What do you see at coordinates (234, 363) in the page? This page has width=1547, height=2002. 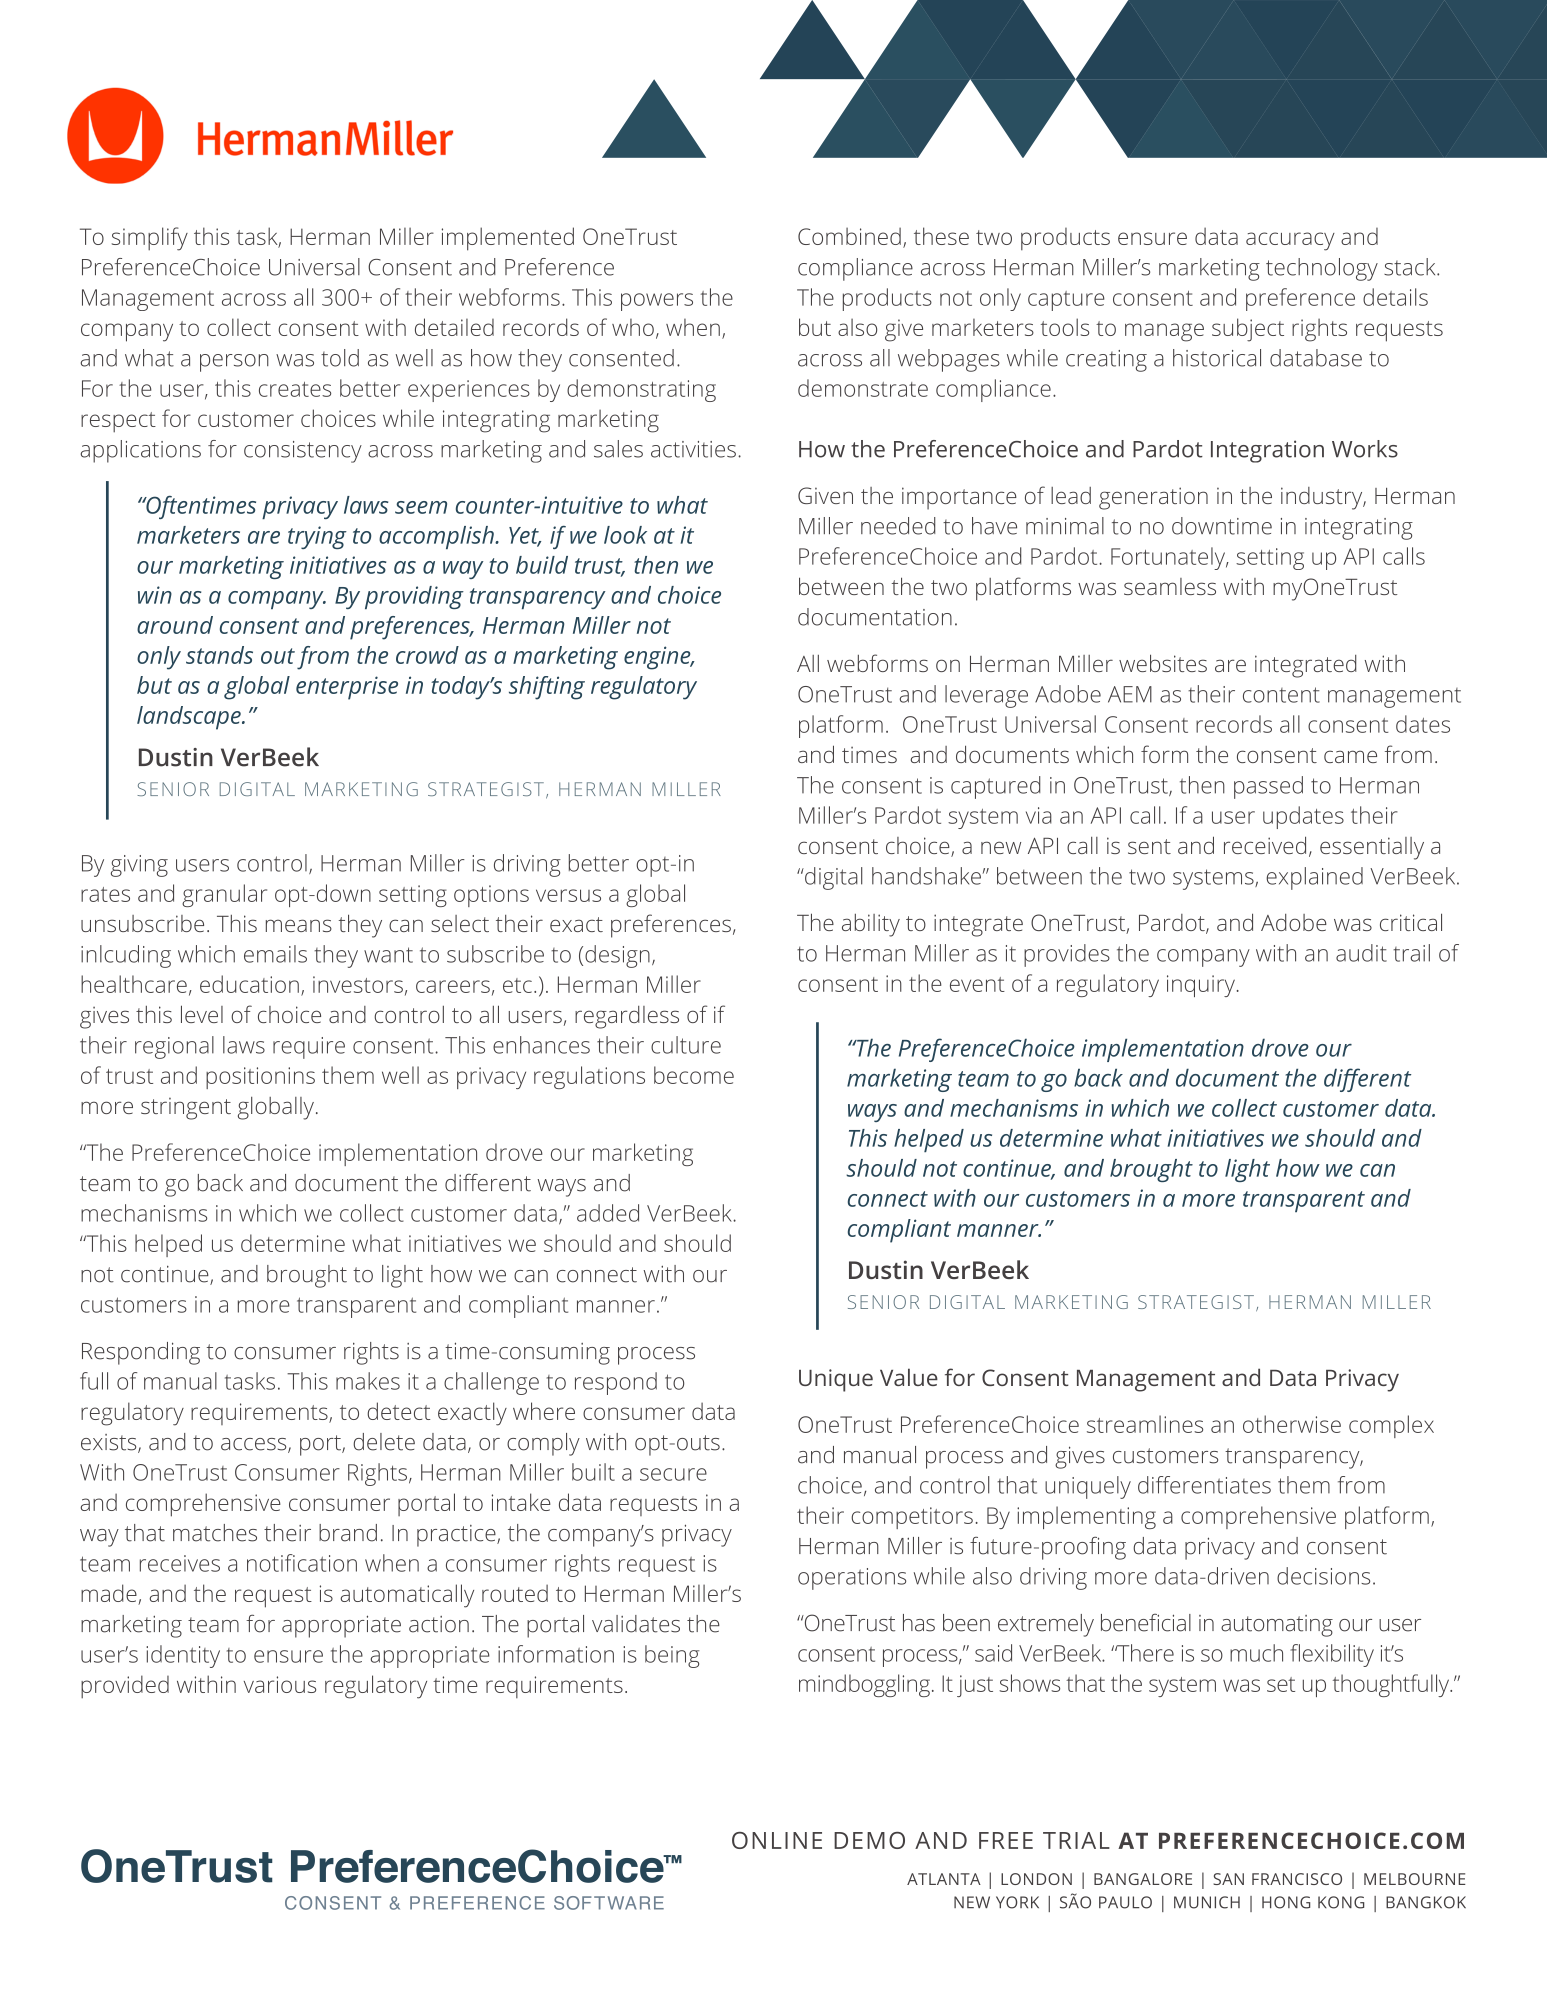 I see `person` at bounding box center [234, 363].
